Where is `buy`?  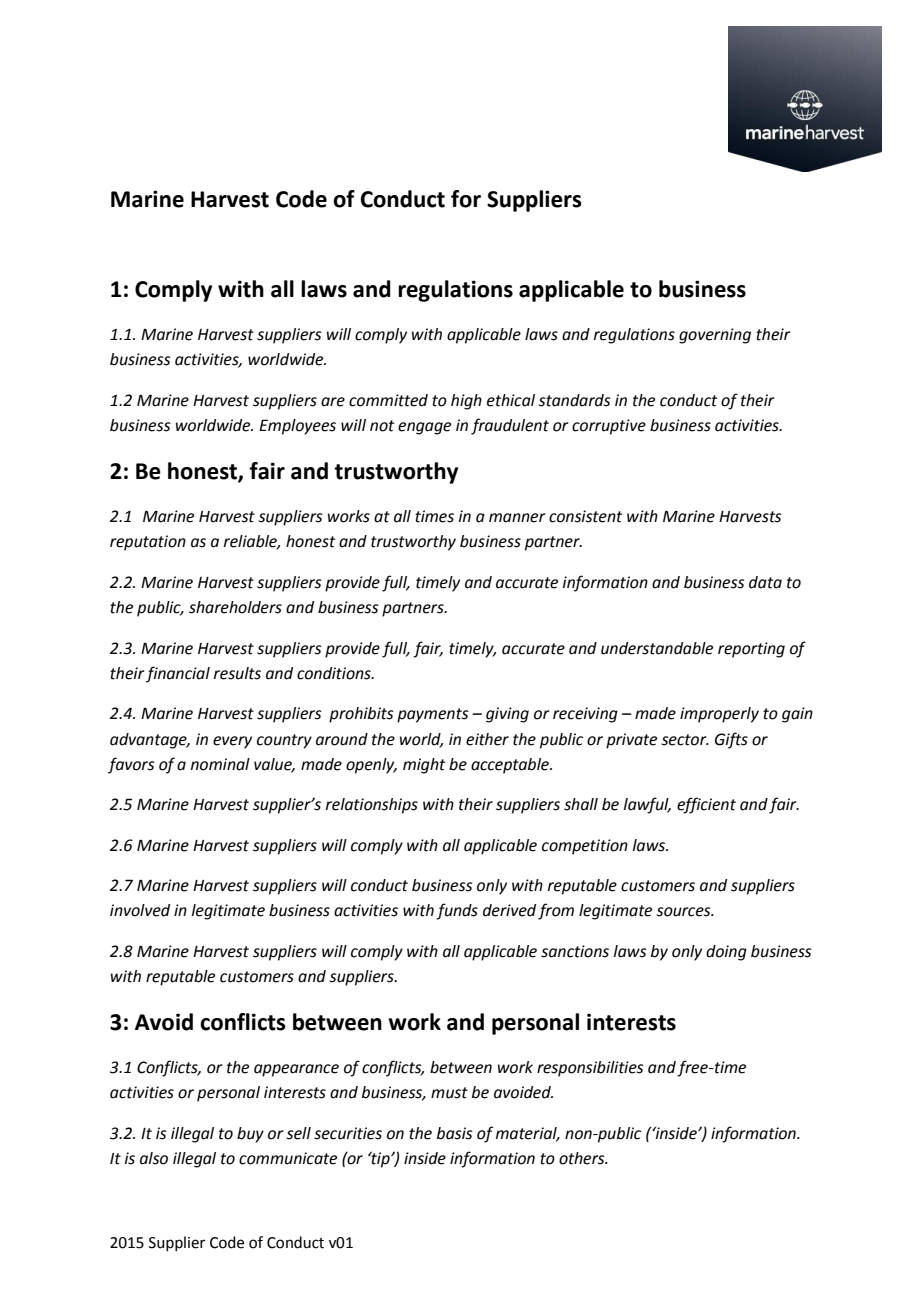 buy is located at coordinates (250, 1135).
